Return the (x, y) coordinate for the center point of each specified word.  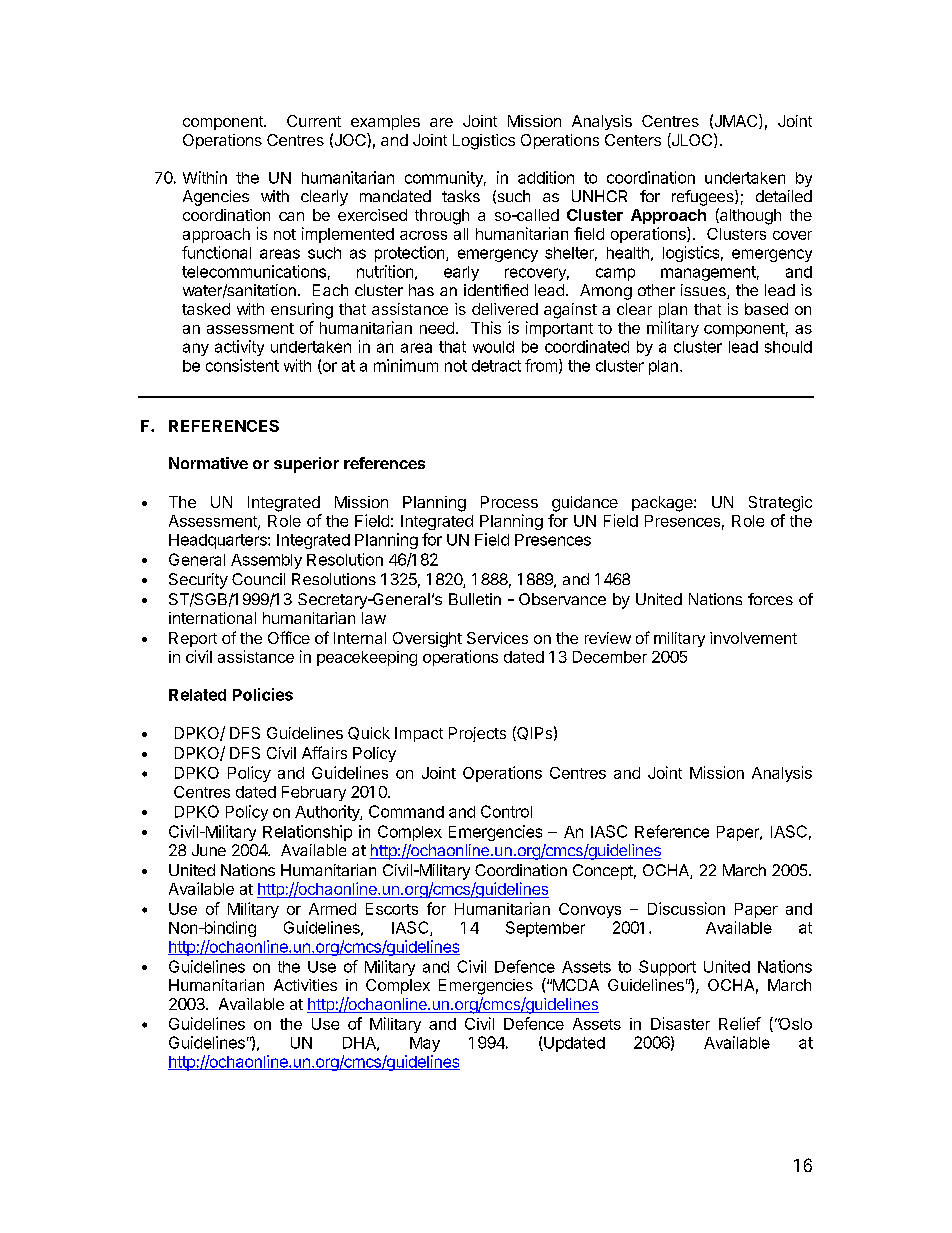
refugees (704, 198)
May (425, 1044)
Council (258, 579)
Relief (740, 1023)
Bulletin (475, 599)
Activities (305, 985)
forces (770, 599)
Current (314, 121)
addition (546, 177)
